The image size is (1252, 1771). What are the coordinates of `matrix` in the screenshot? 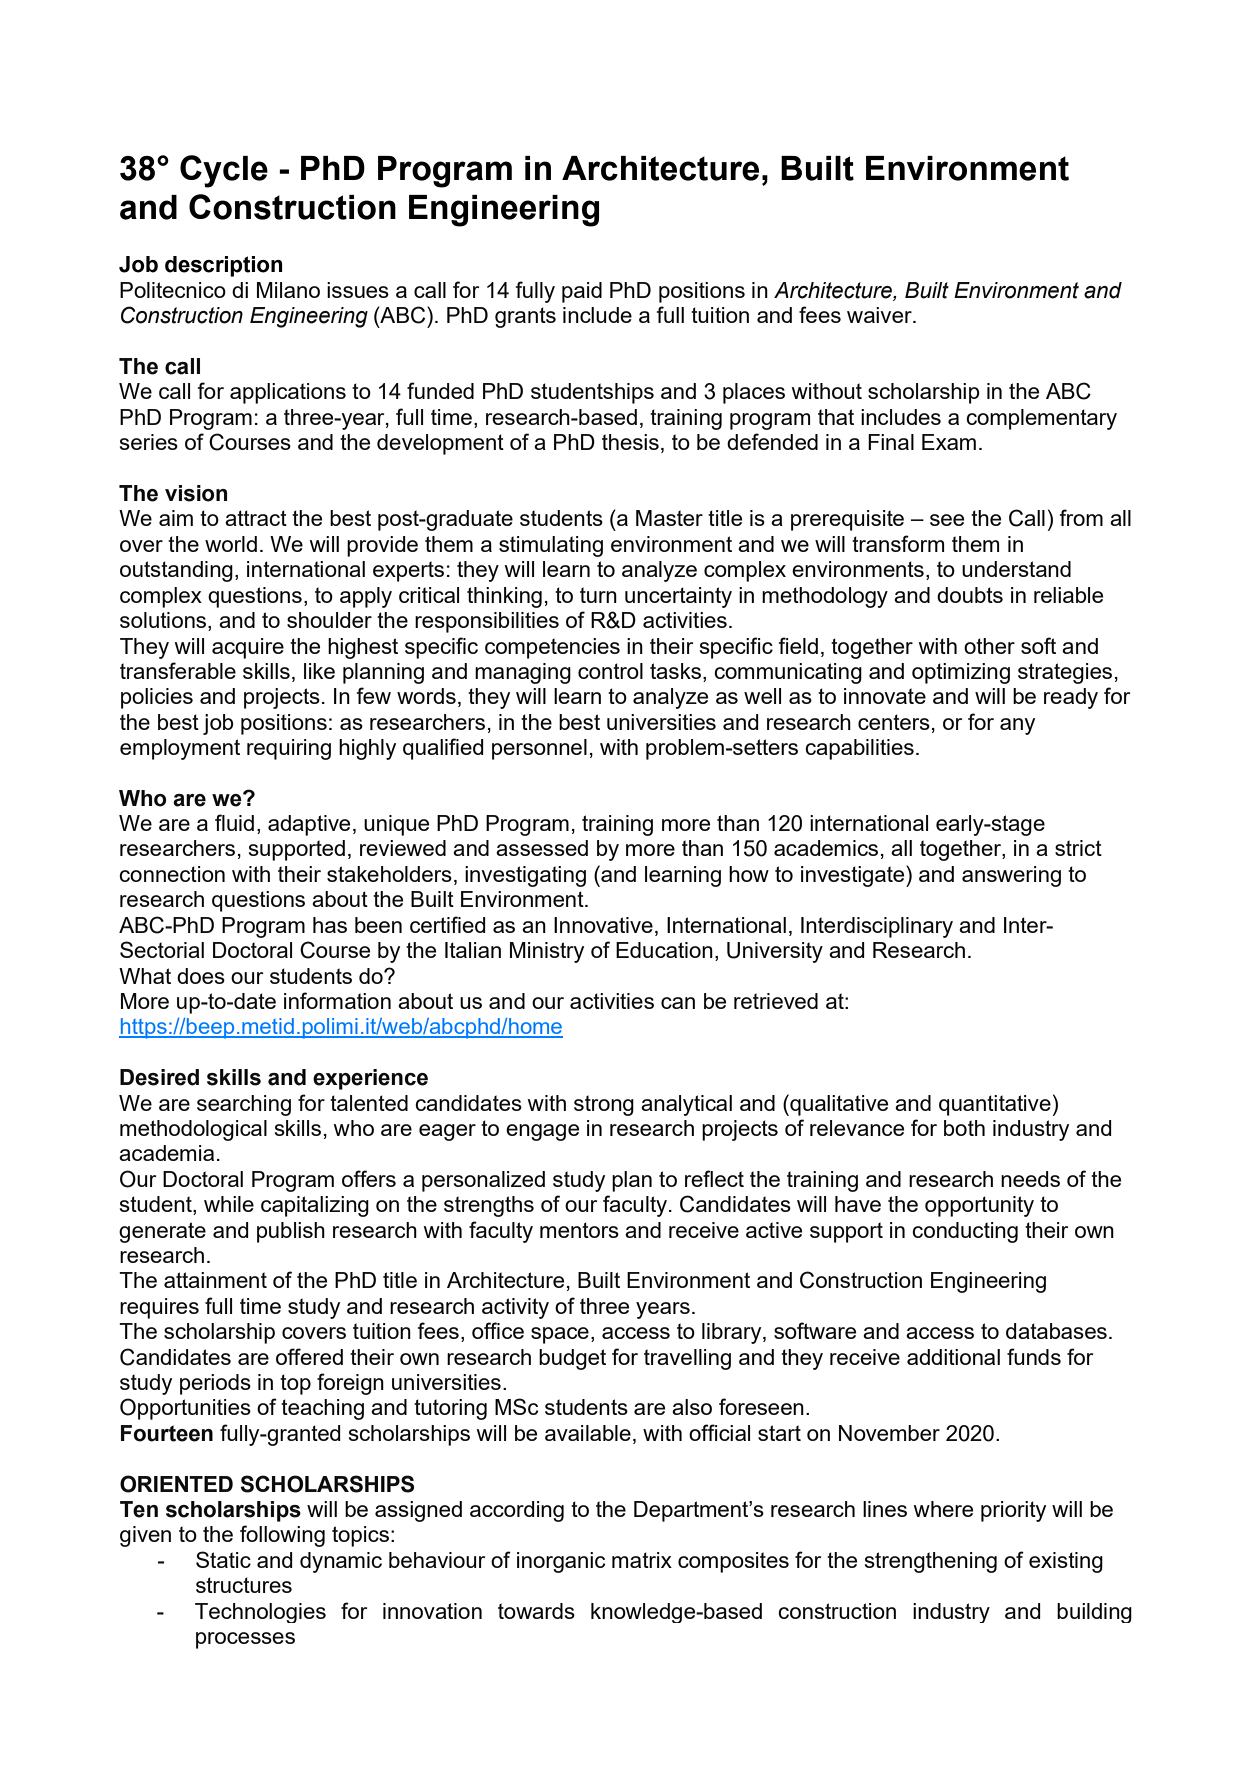 It's located at (642, 1560).
